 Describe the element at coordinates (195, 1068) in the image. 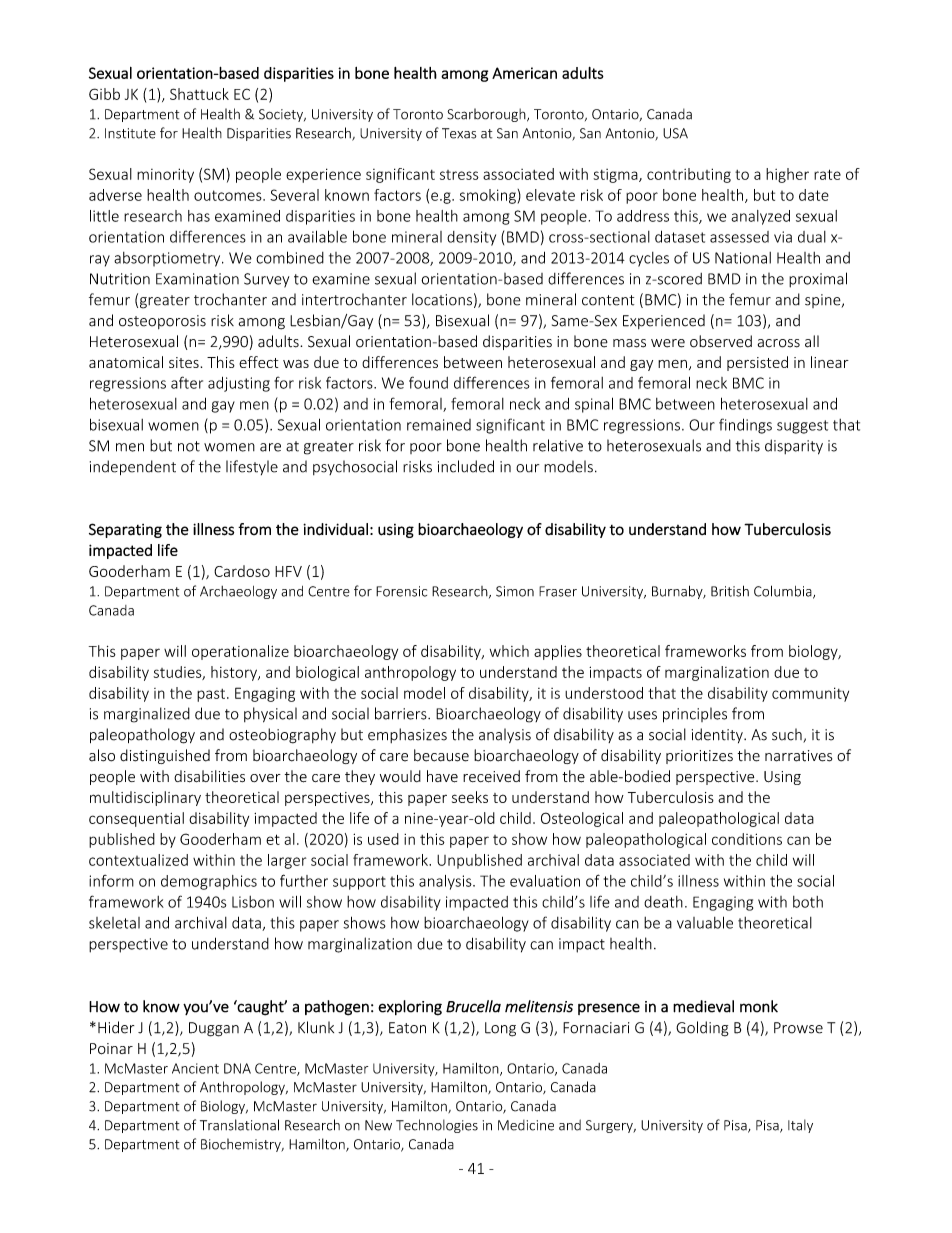

I see `Ancient` at that location.
